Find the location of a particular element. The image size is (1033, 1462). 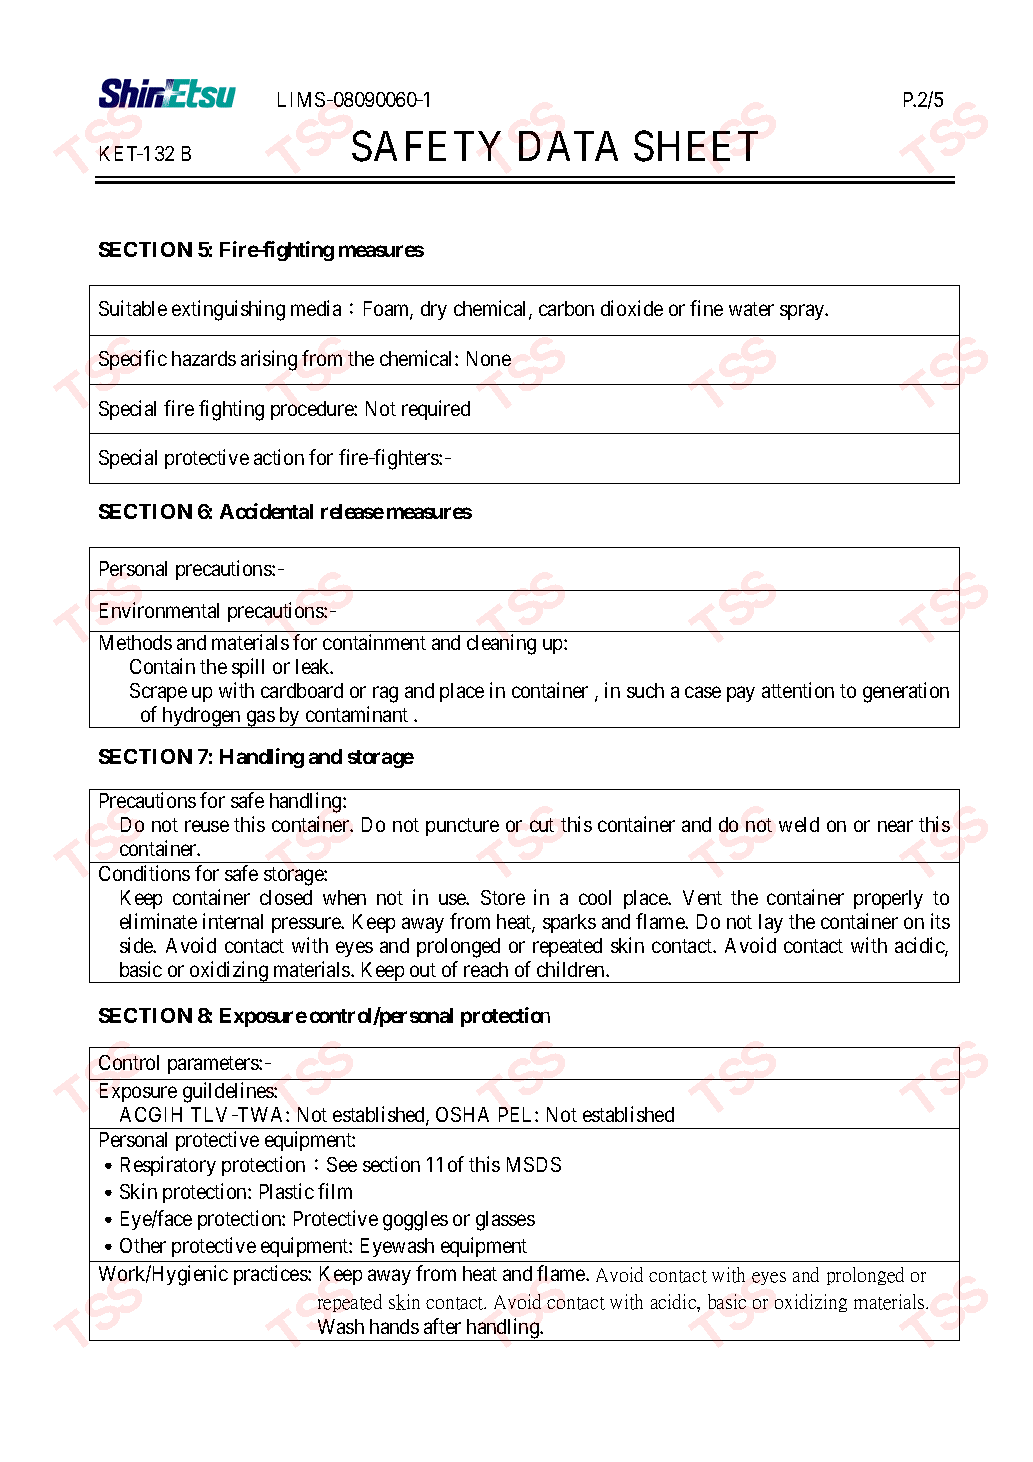

action is located at coordinates (279, 457).
